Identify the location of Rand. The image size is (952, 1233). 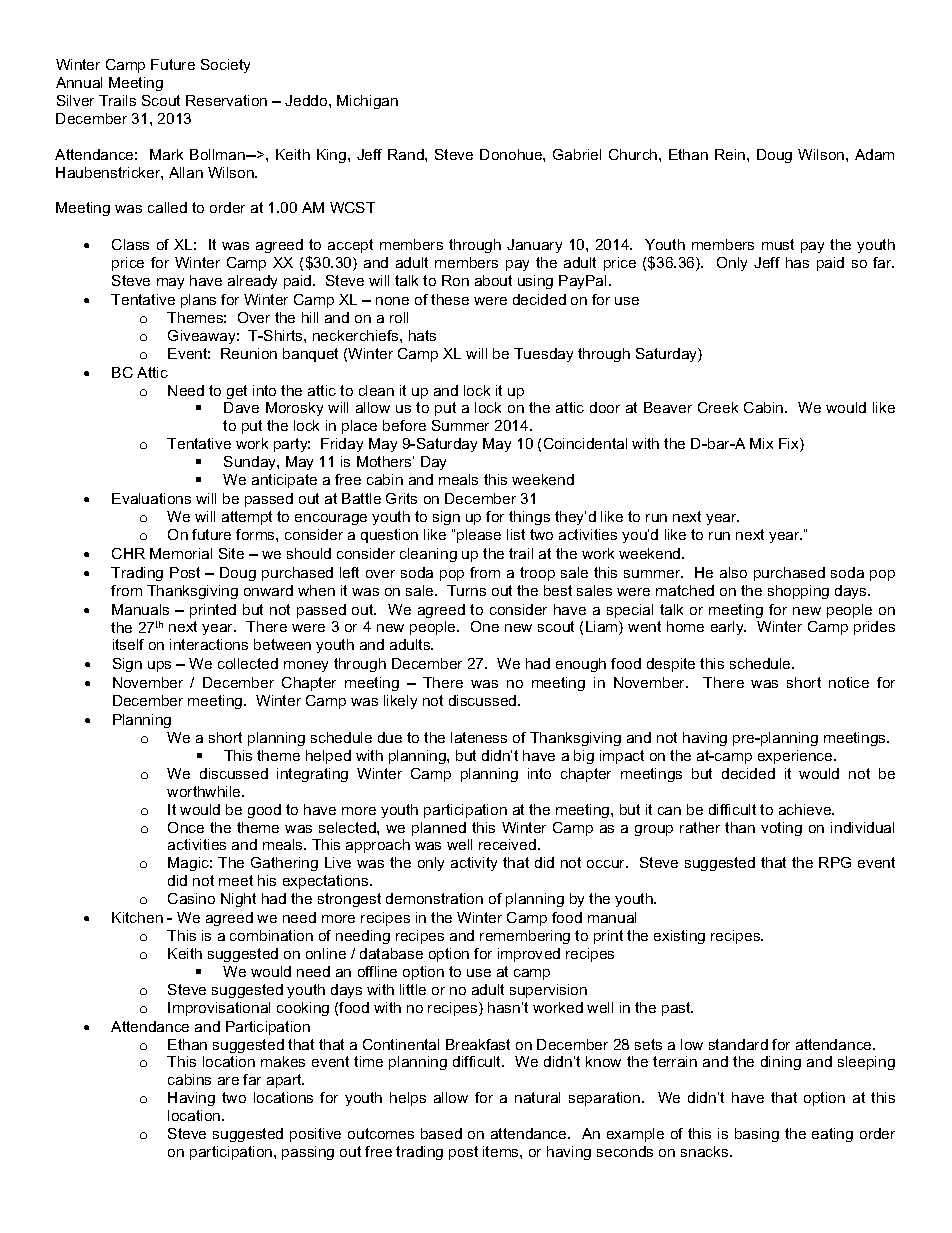
(407, 154).
